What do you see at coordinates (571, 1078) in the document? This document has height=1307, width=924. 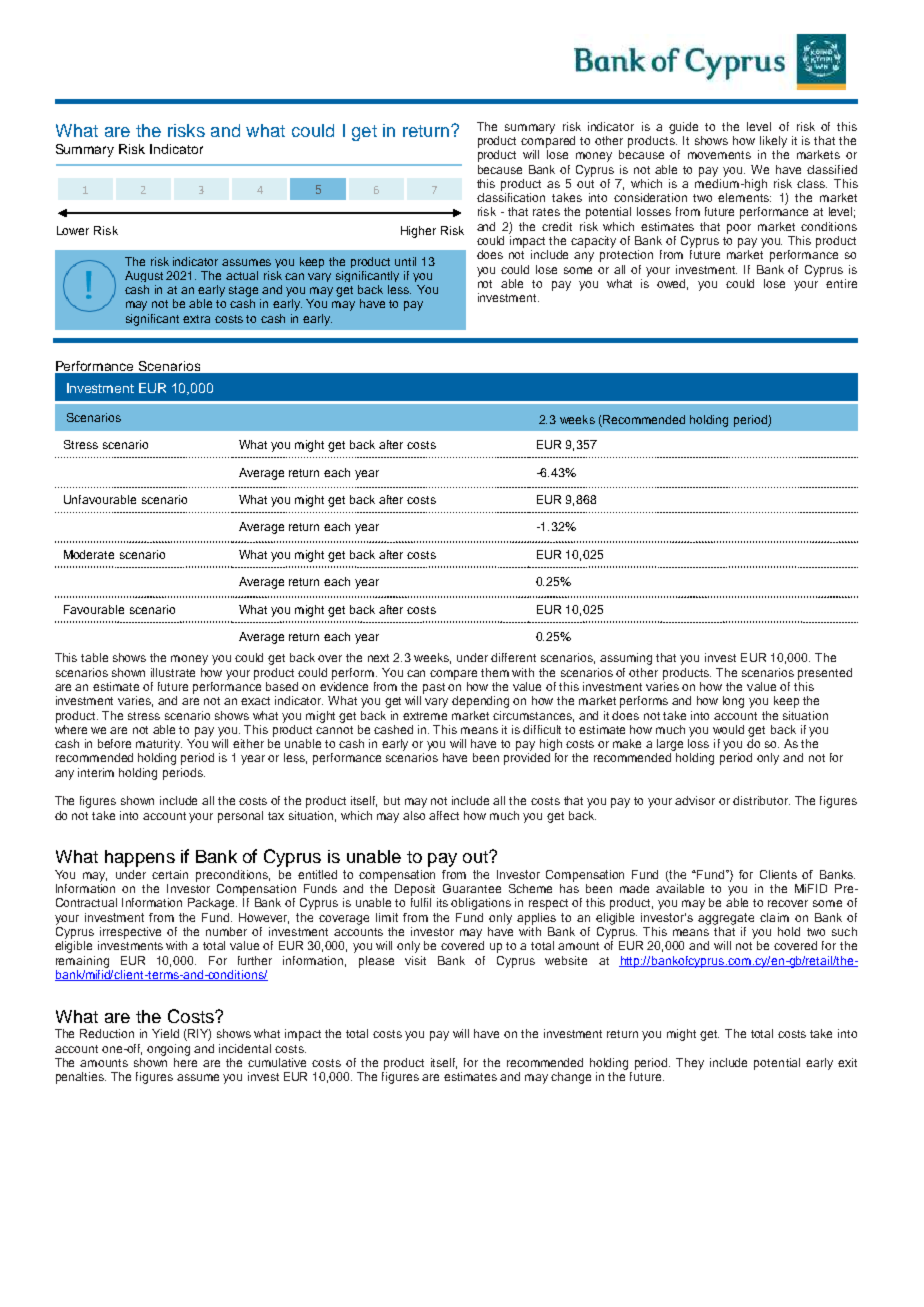 I see `change` at bounding box center [571, 1078].
